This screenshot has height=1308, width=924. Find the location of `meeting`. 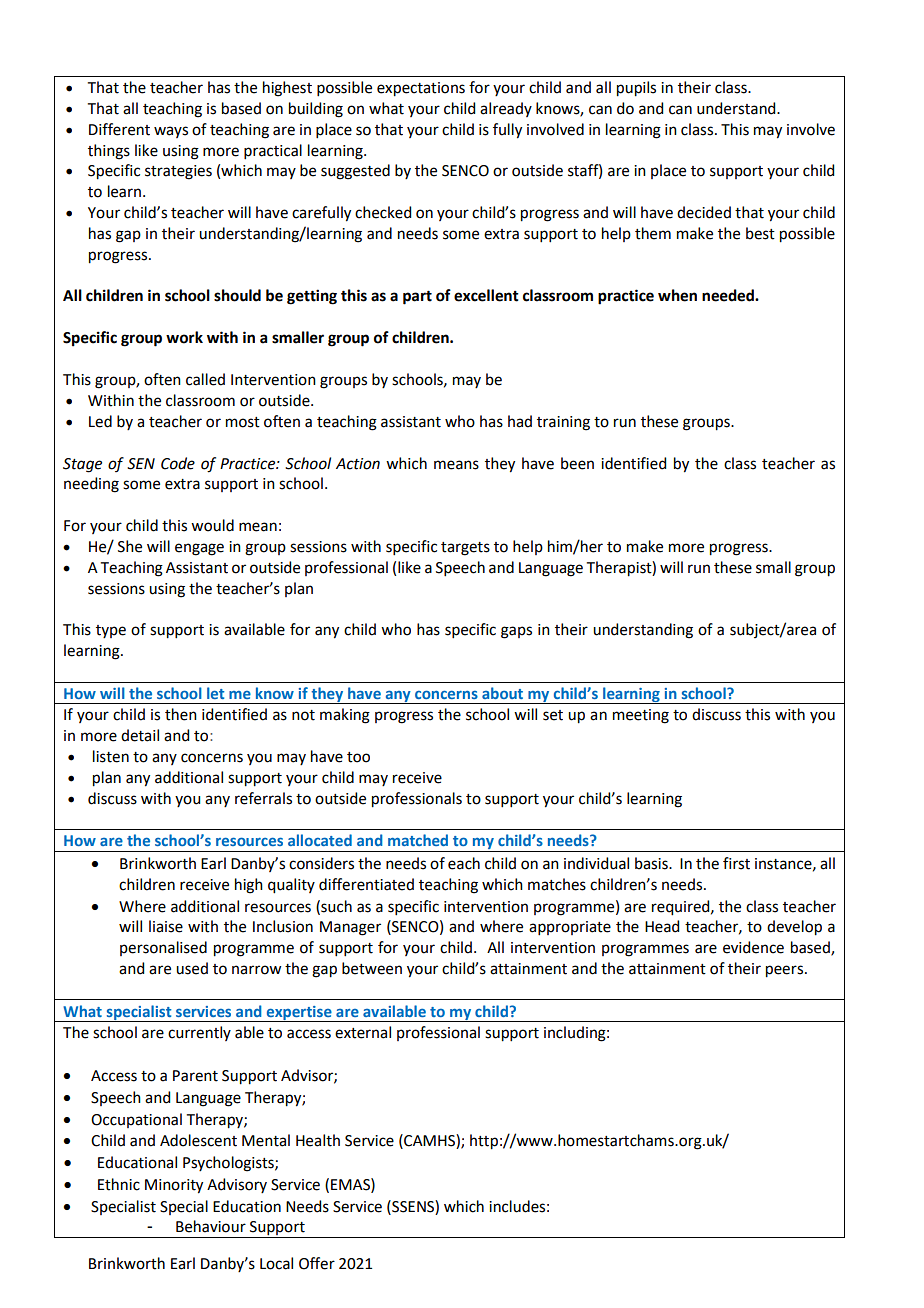

meeting is located at coordinates (641, 716).
